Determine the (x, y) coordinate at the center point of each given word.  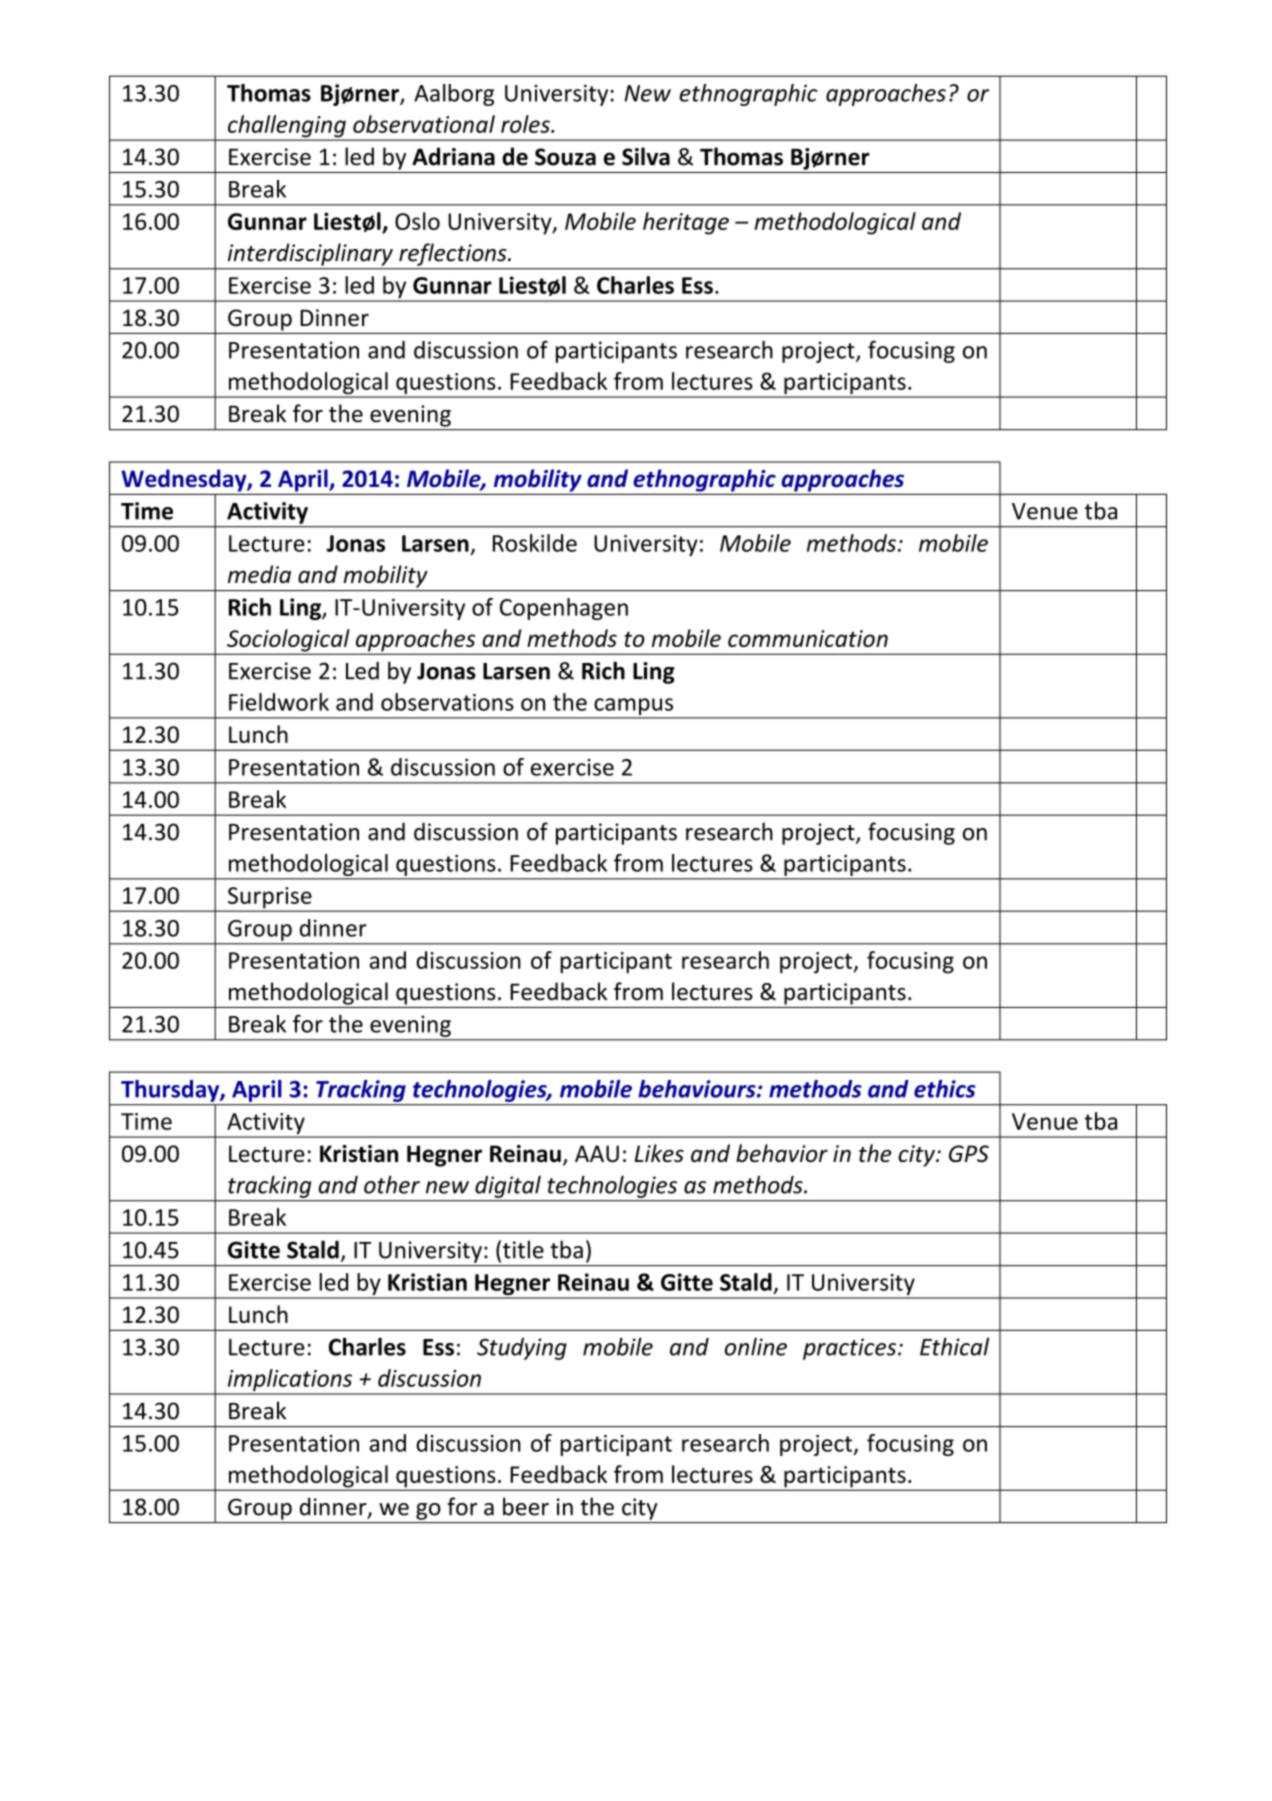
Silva (646, 156)
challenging (287, 127)
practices (851, 1349)
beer (526, 1506)
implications (289, 1381)
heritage (686, 223)
